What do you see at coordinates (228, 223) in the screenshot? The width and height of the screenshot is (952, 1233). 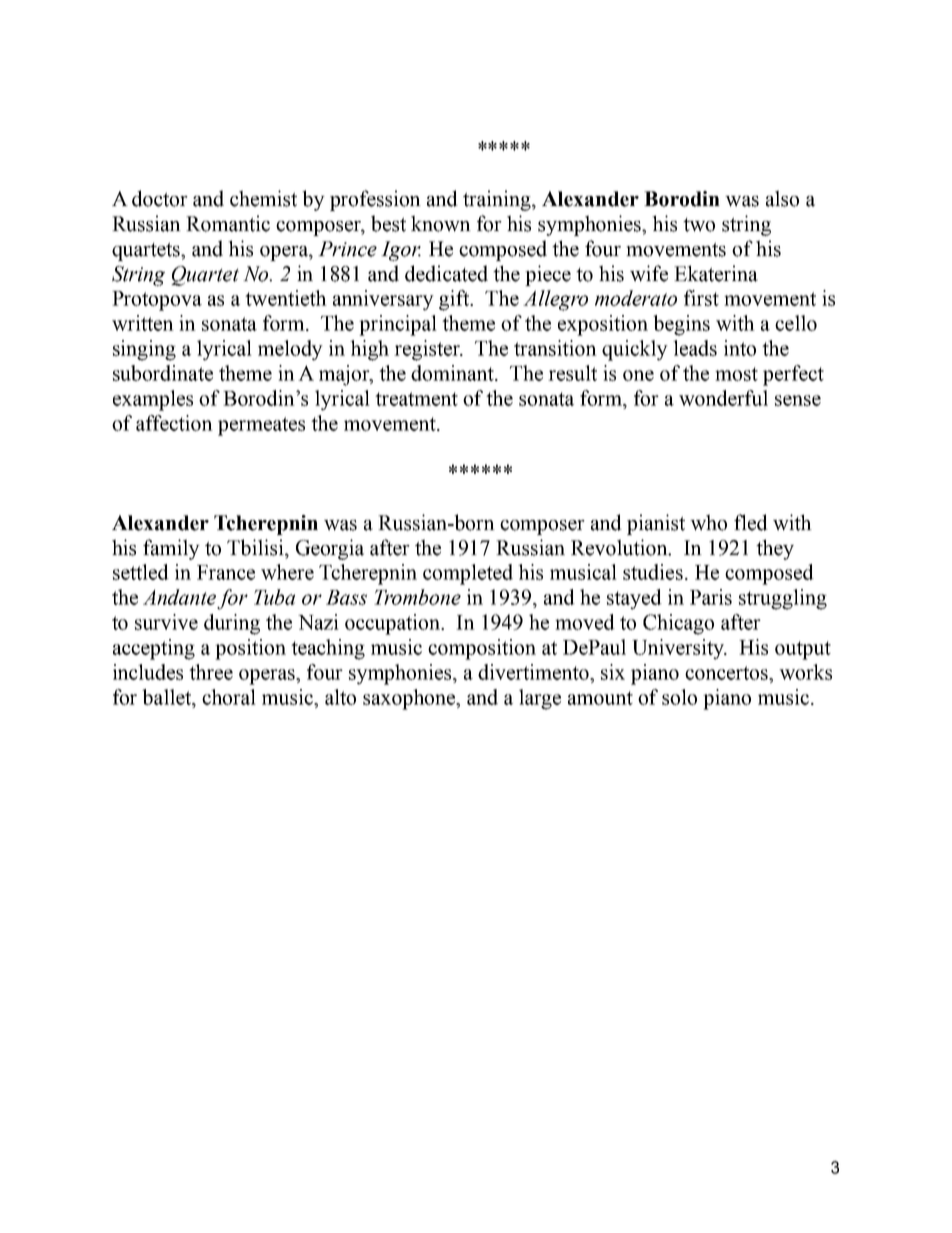 I see `Romantic` at bounding box center [228, 223].
